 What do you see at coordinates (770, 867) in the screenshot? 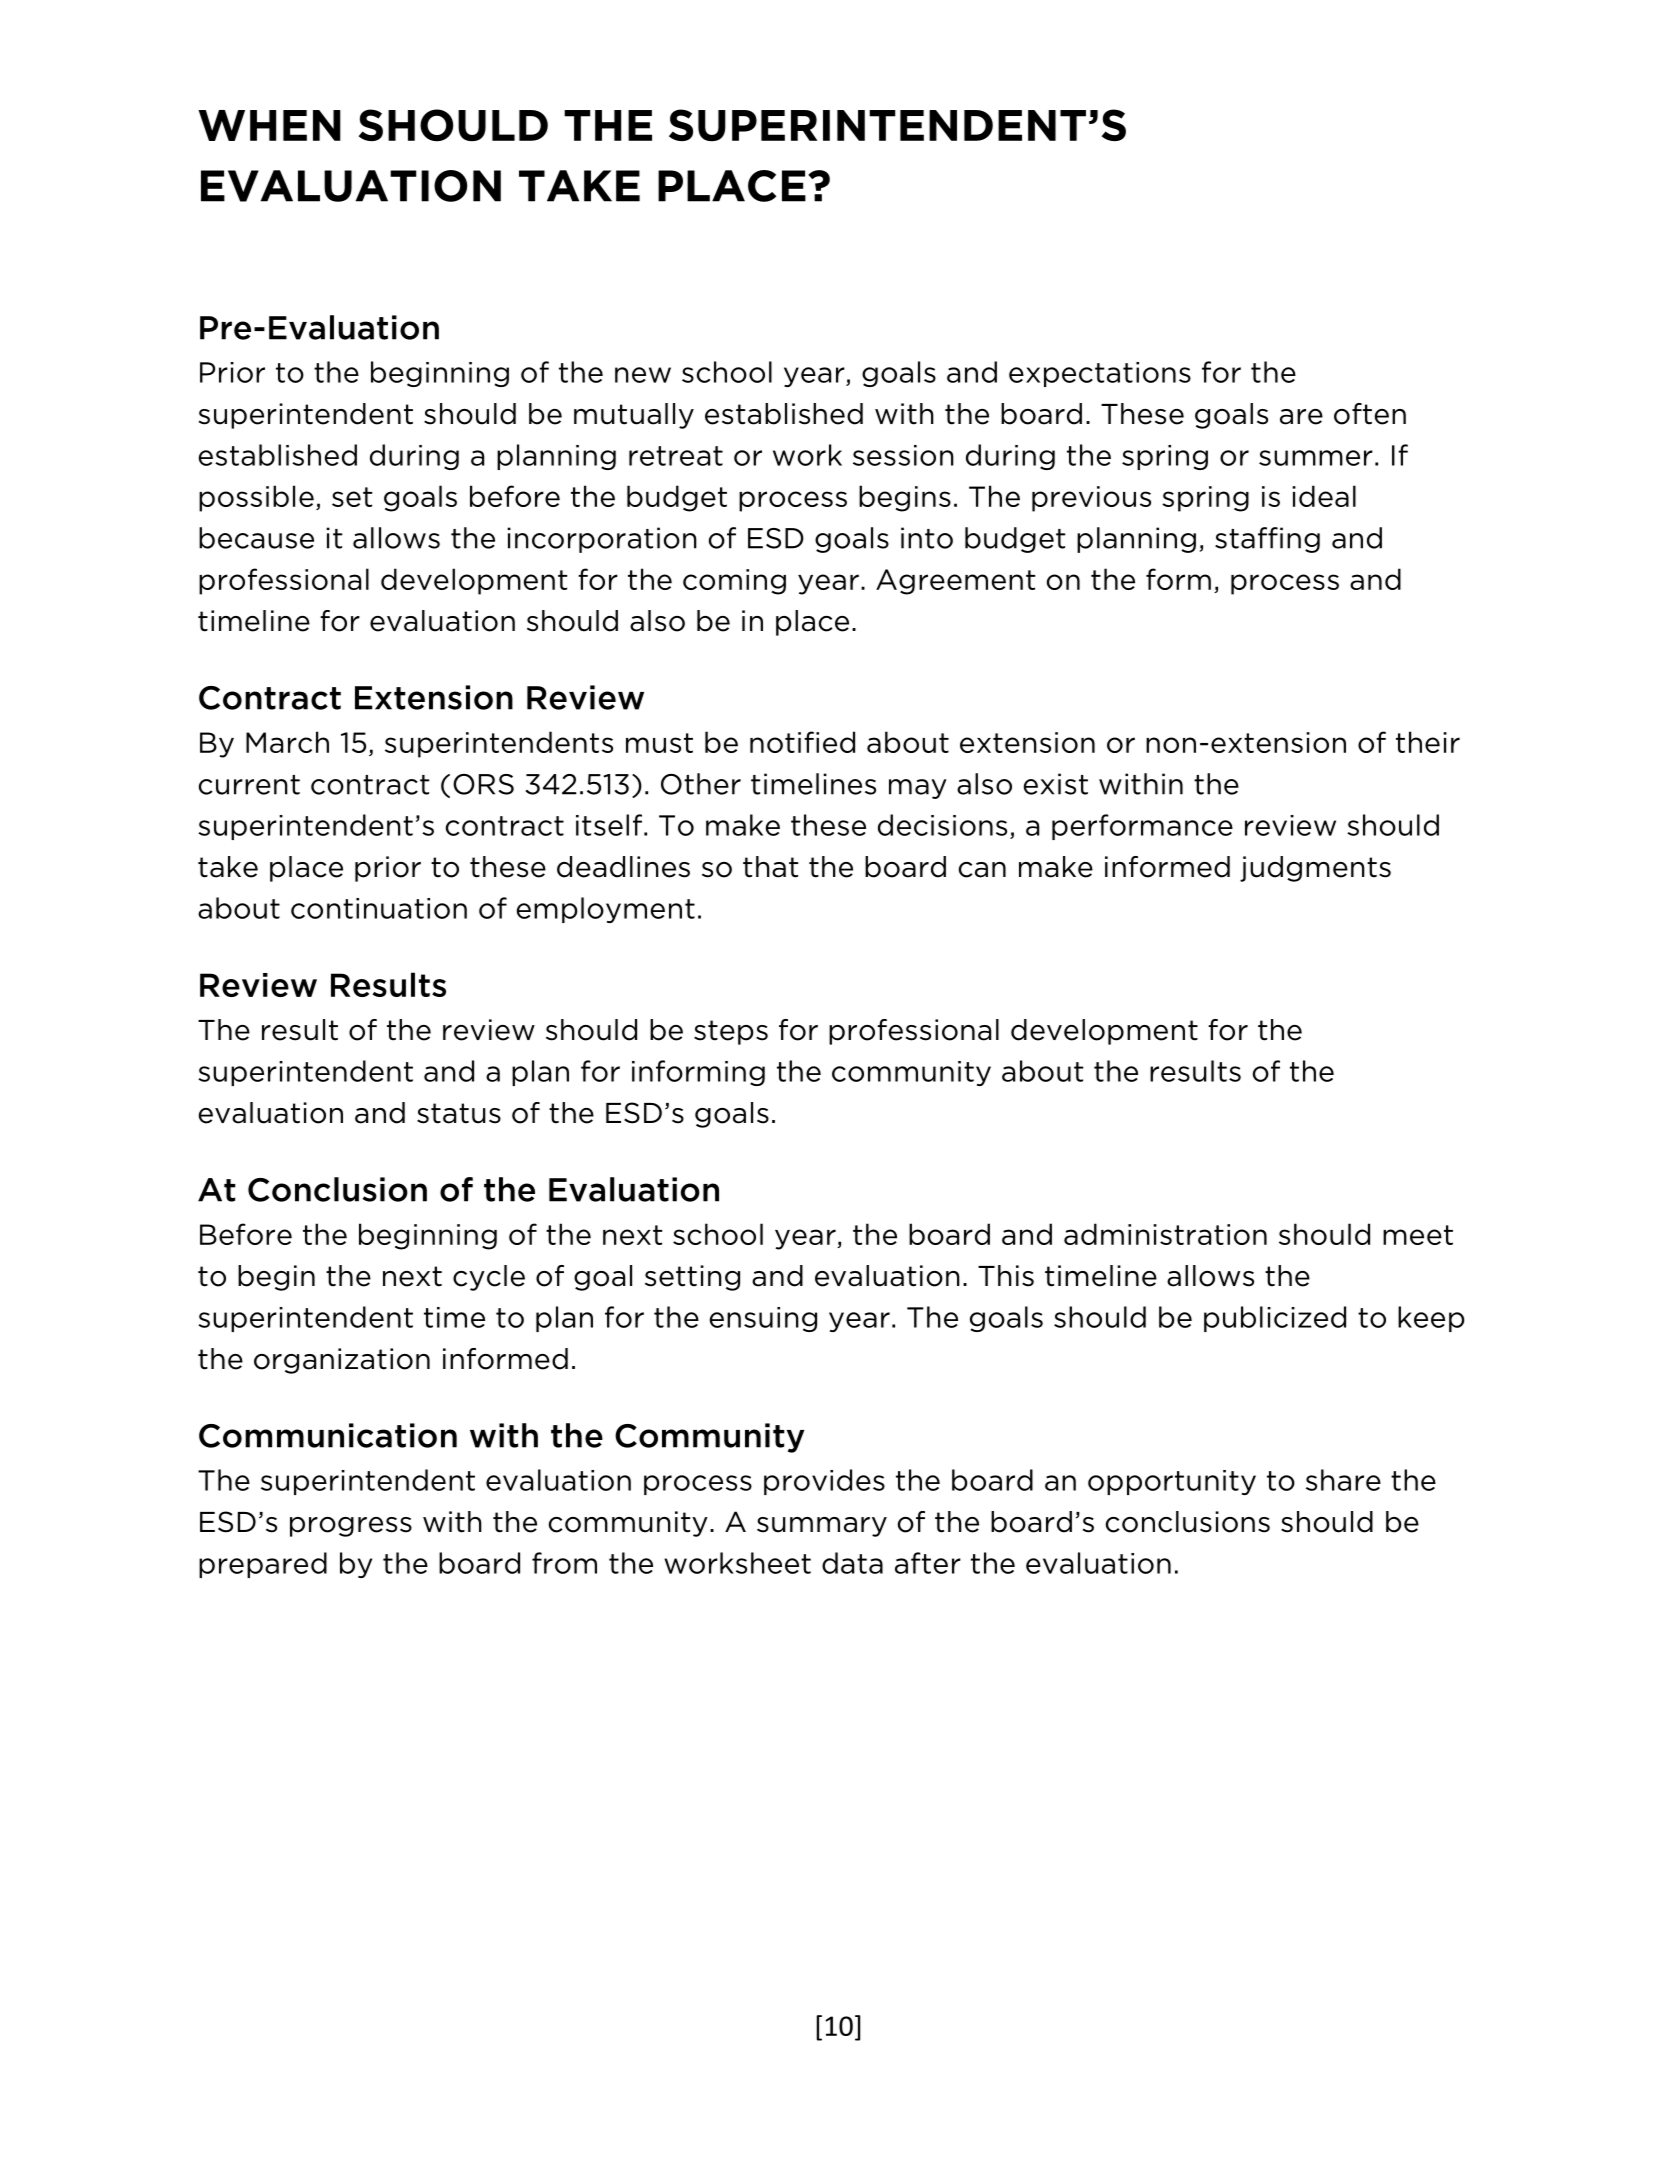
I see `that` at bounding box center [770, 867].
